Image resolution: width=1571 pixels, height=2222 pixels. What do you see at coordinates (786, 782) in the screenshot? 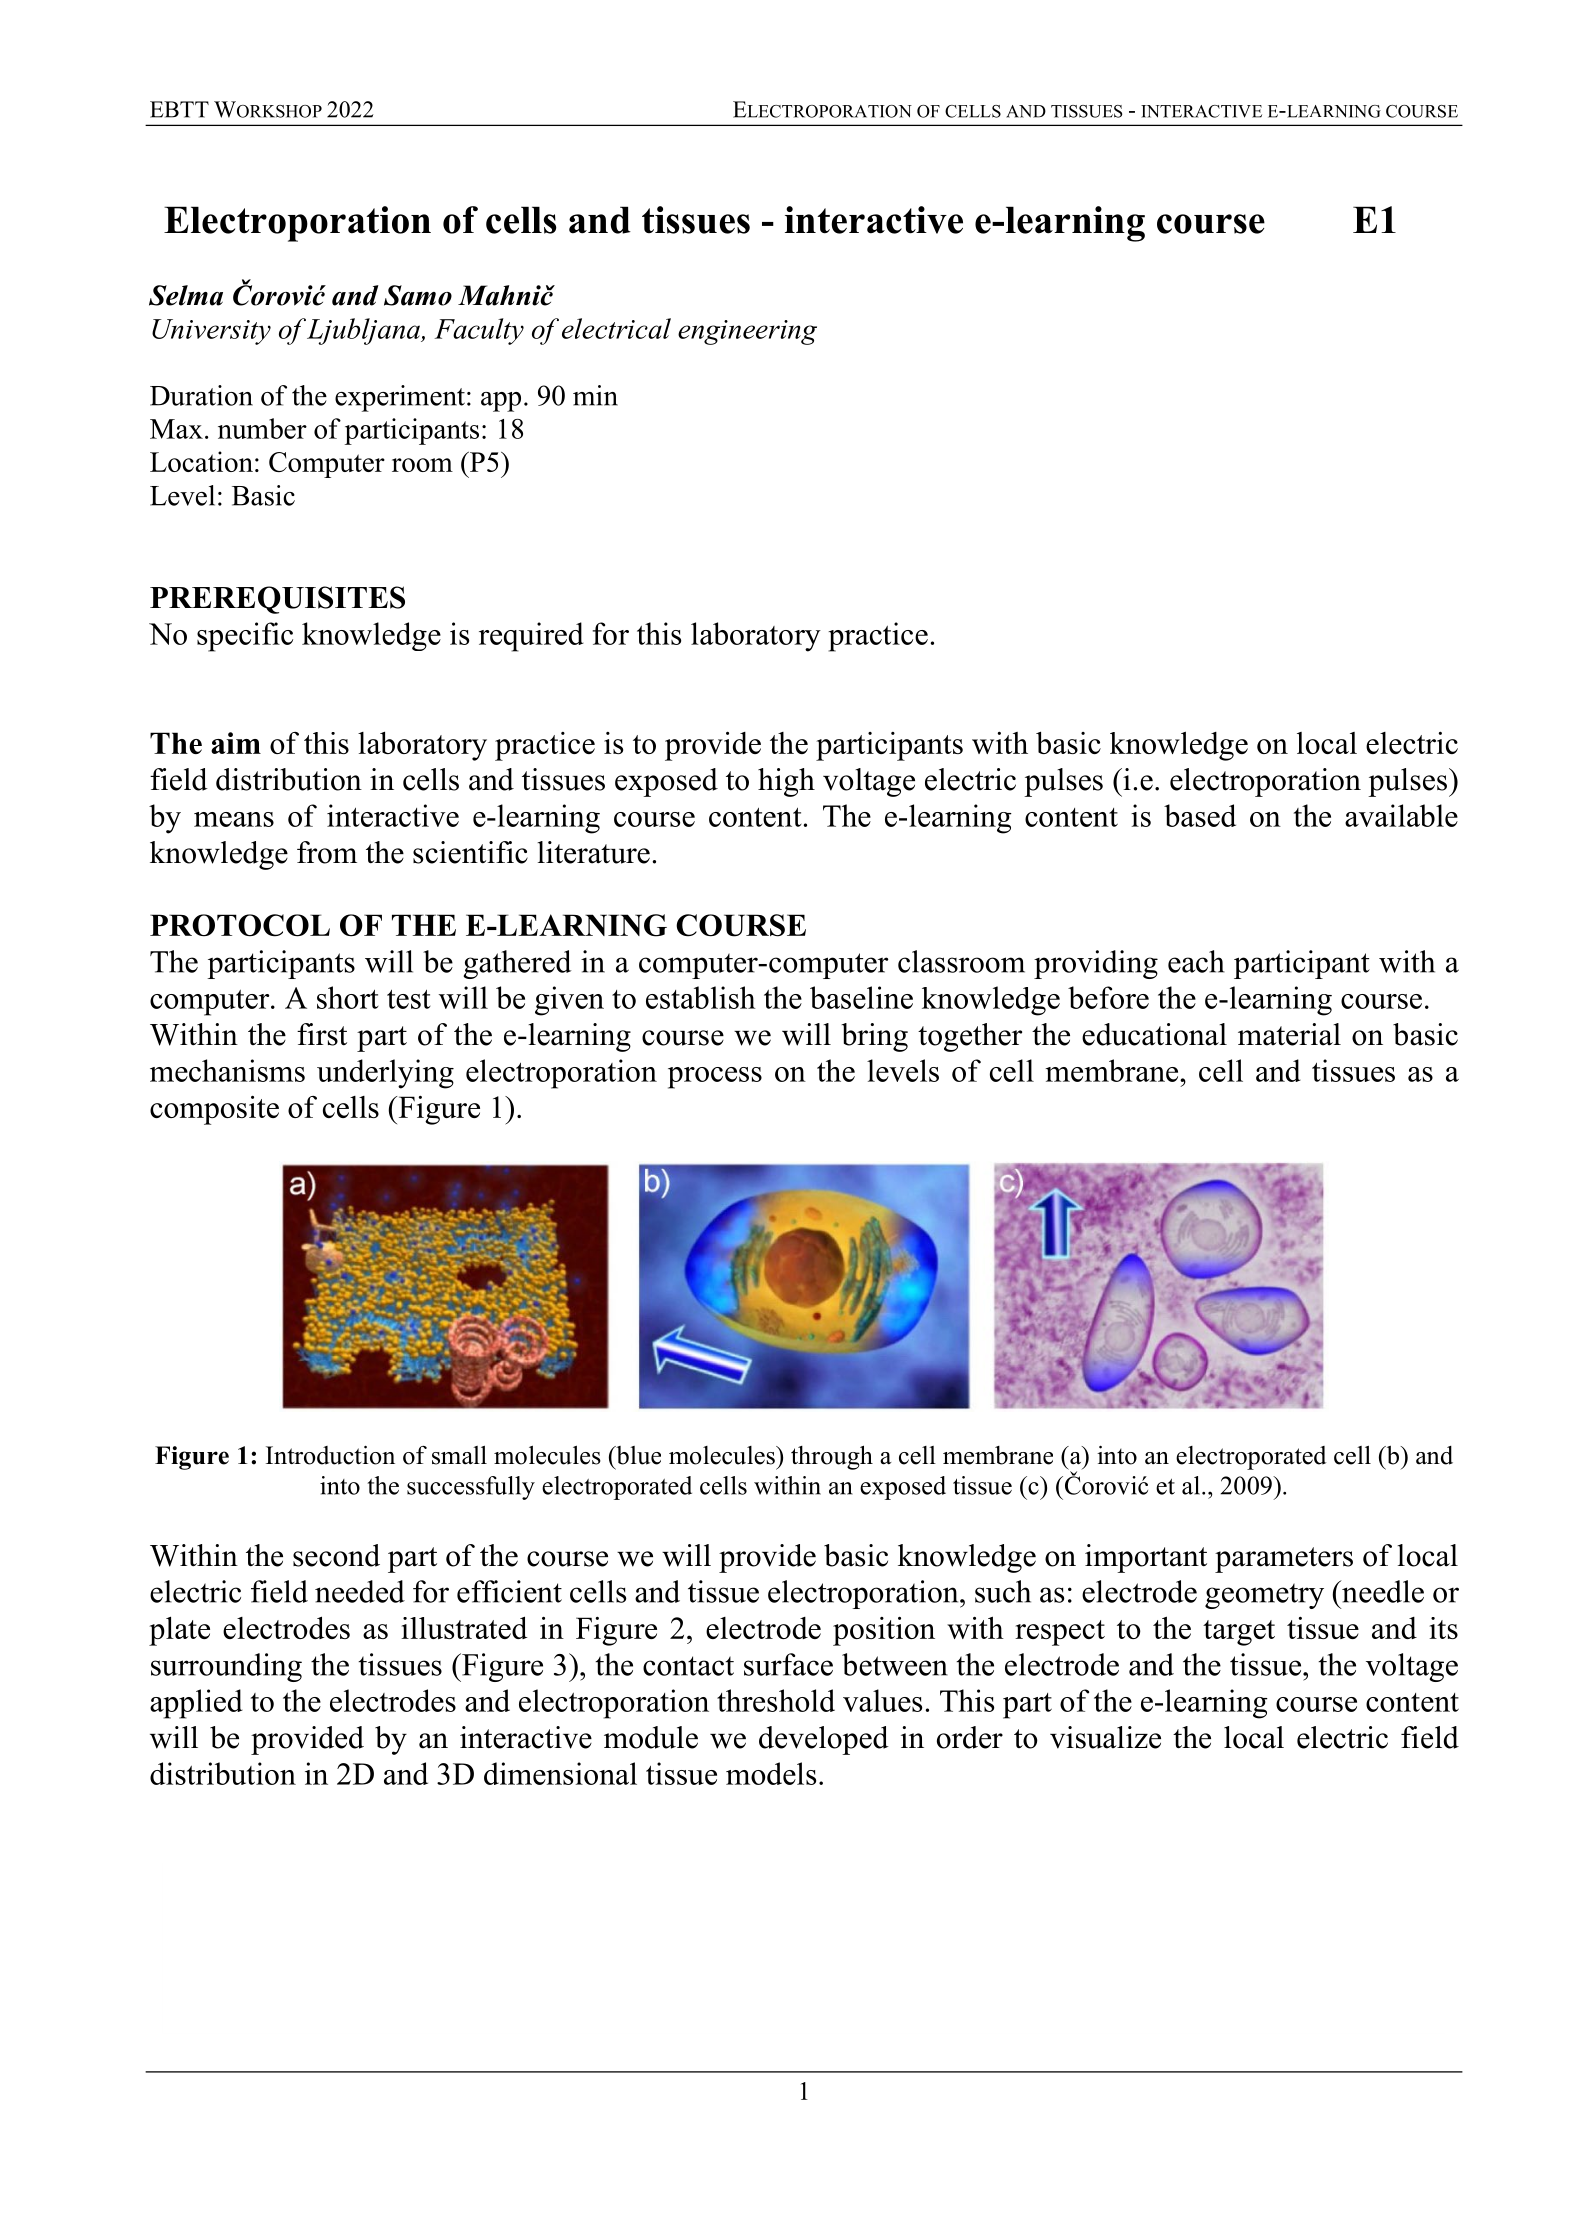
I see `high` at bounding box center [786, 782].
